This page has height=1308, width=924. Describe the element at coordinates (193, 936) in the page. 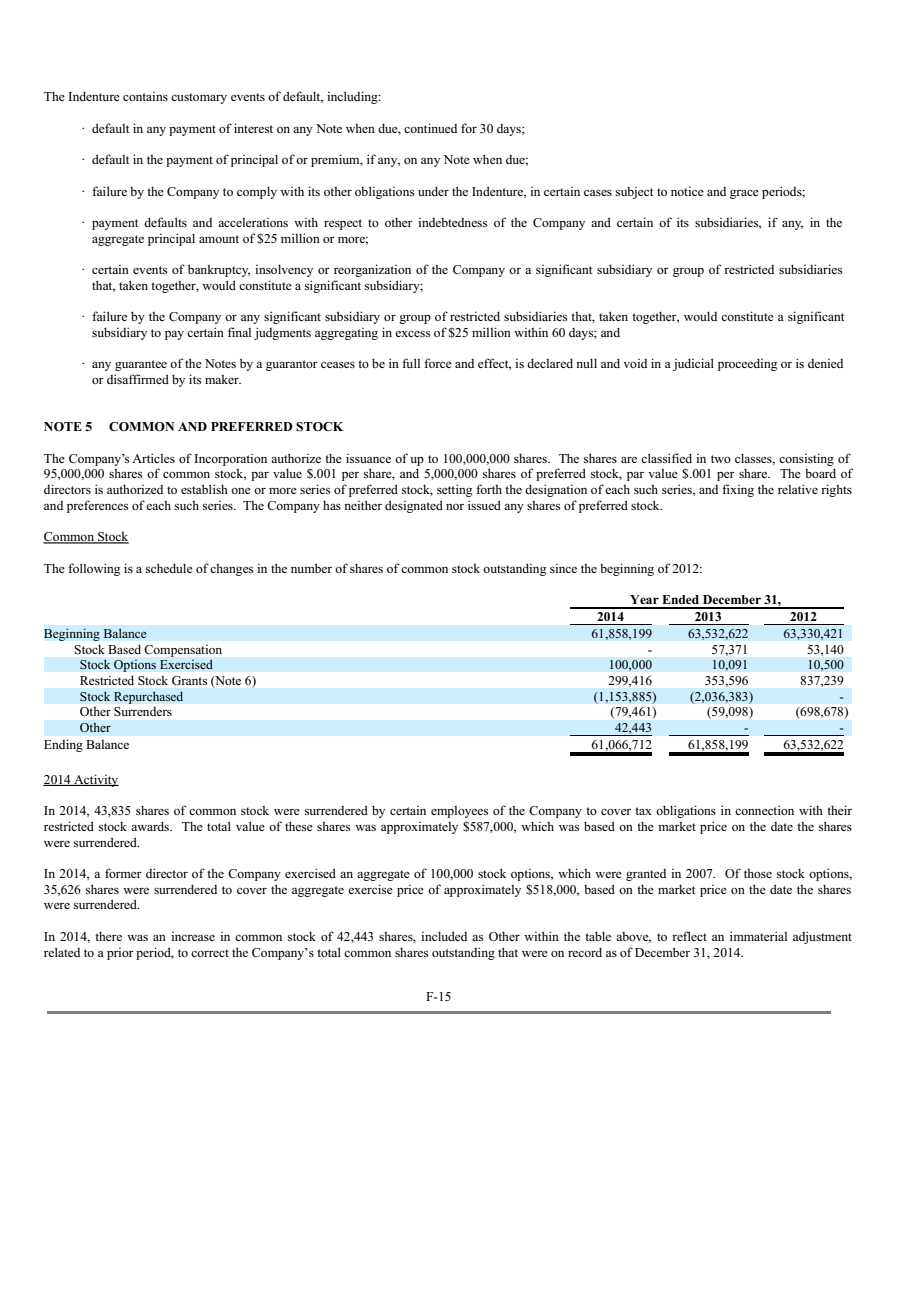

I see `increase` at that location.
